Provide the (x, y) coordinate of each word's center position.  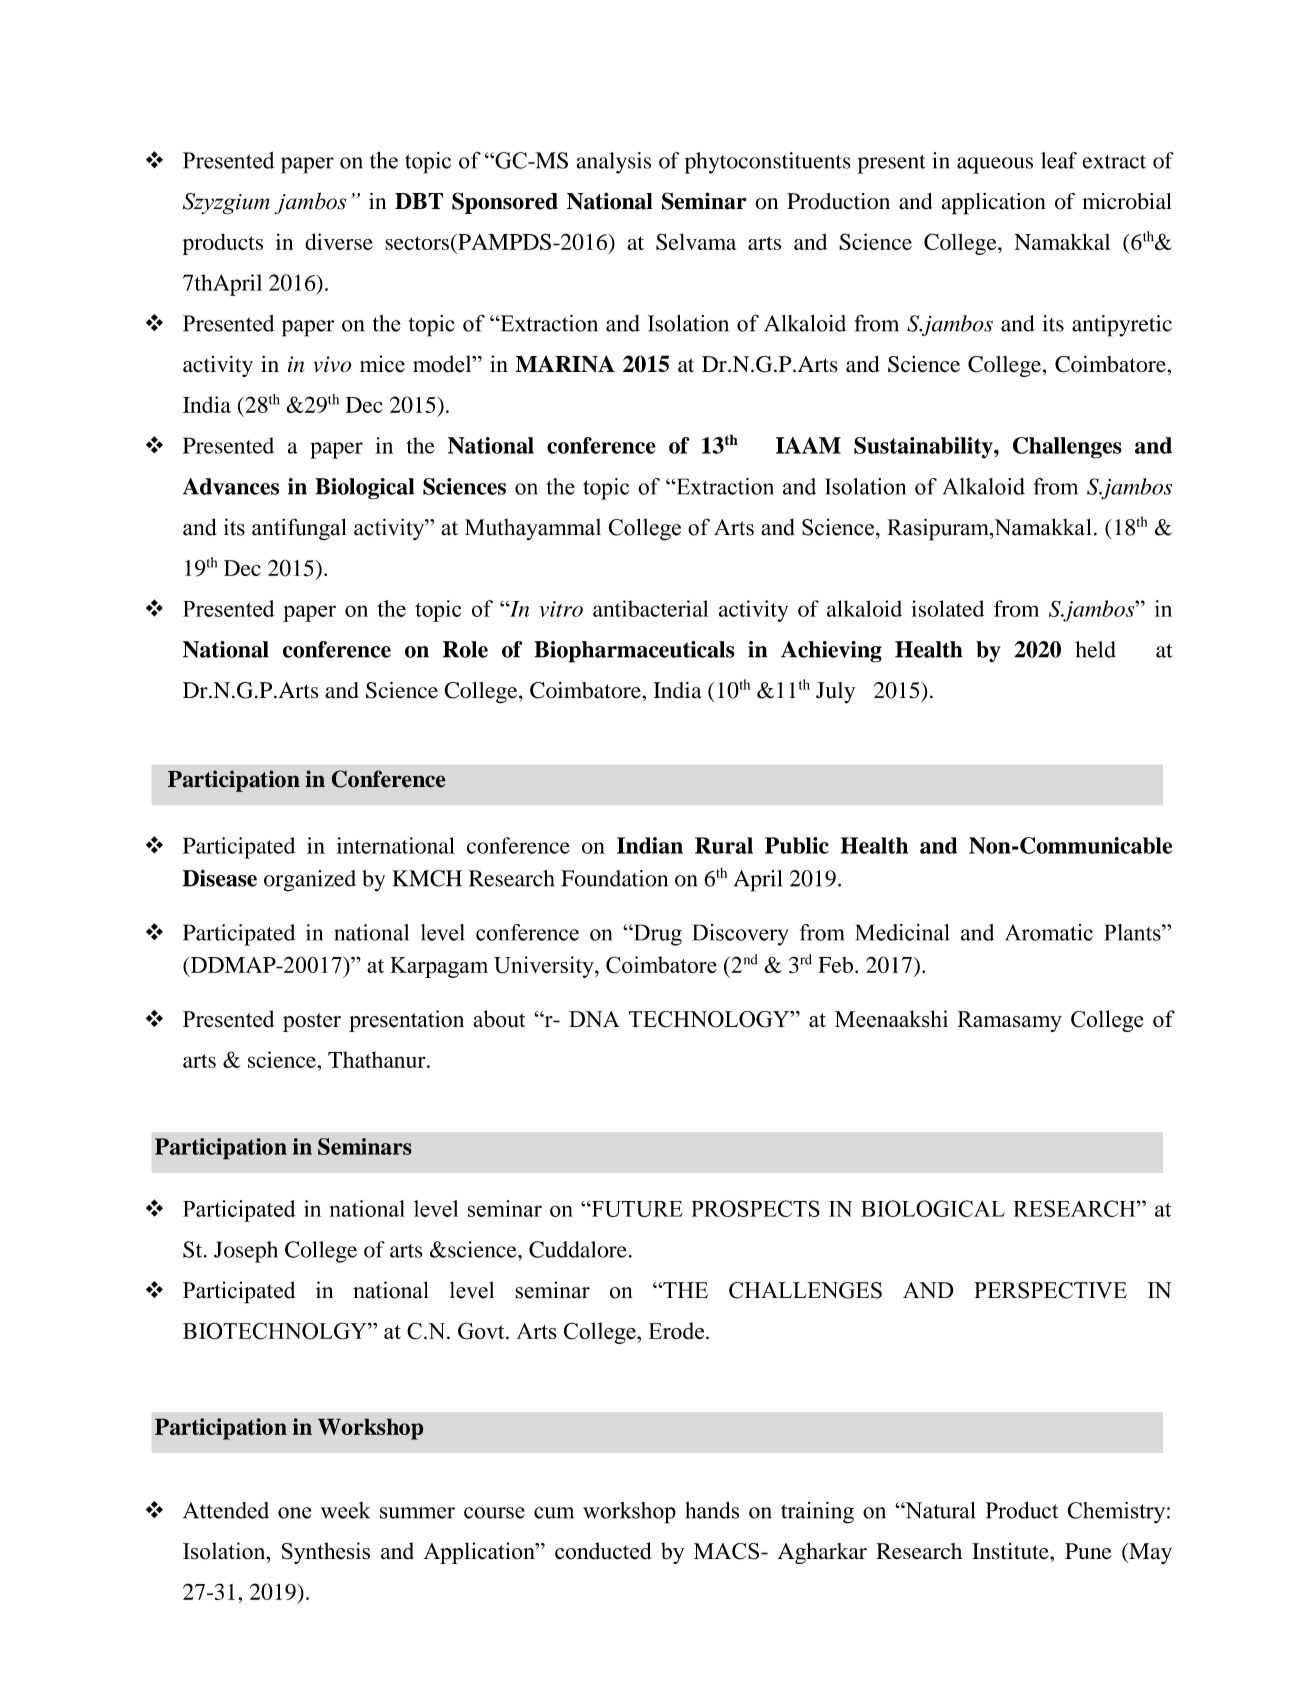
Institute (1011, 1551)
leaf (1059, 160)
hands (712, 1510)
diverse (339, 241)
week (345, 1510)
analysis (614, 163)
